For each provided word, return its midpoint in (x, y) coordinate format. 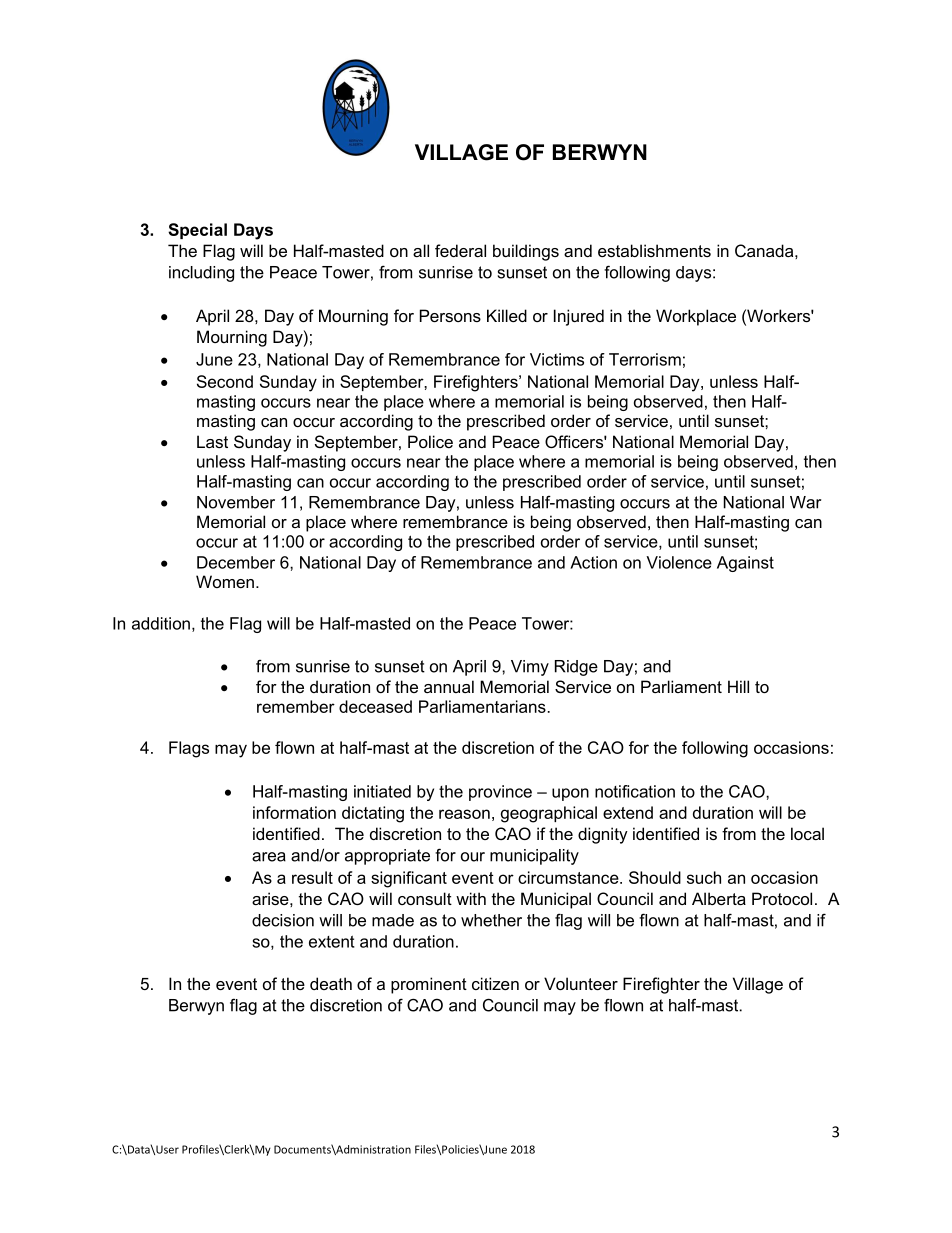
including (201, 274)
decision (283, 920)
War (805, 502)
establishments (654, 250)
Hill (738, 686)
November (236, 502)
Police (430, 441)
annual (449, 686)
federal (460, 250)
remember (296, 706)
